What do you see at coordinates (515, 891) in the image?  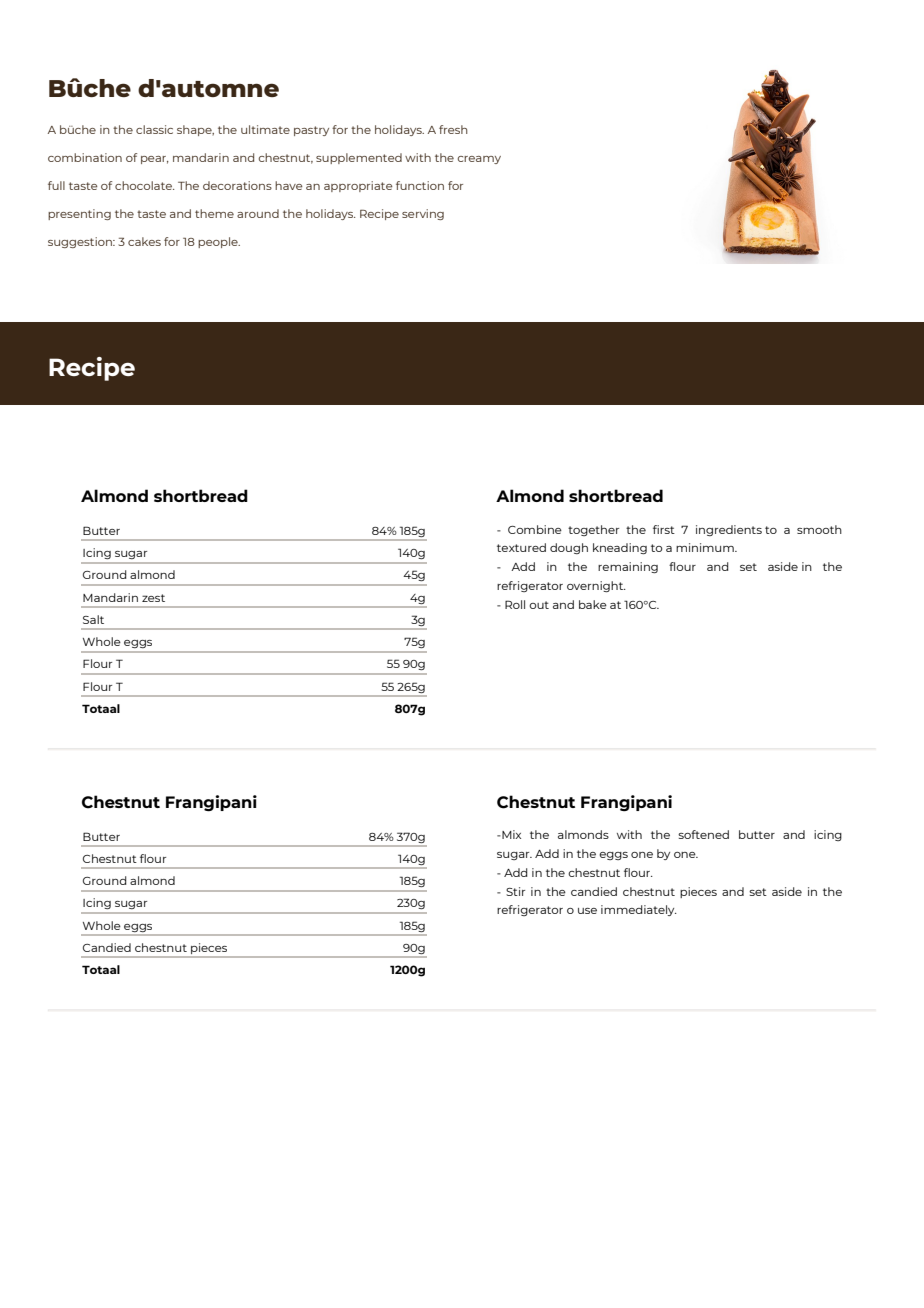 I see `Stir` at bounding box center [515, 891].
